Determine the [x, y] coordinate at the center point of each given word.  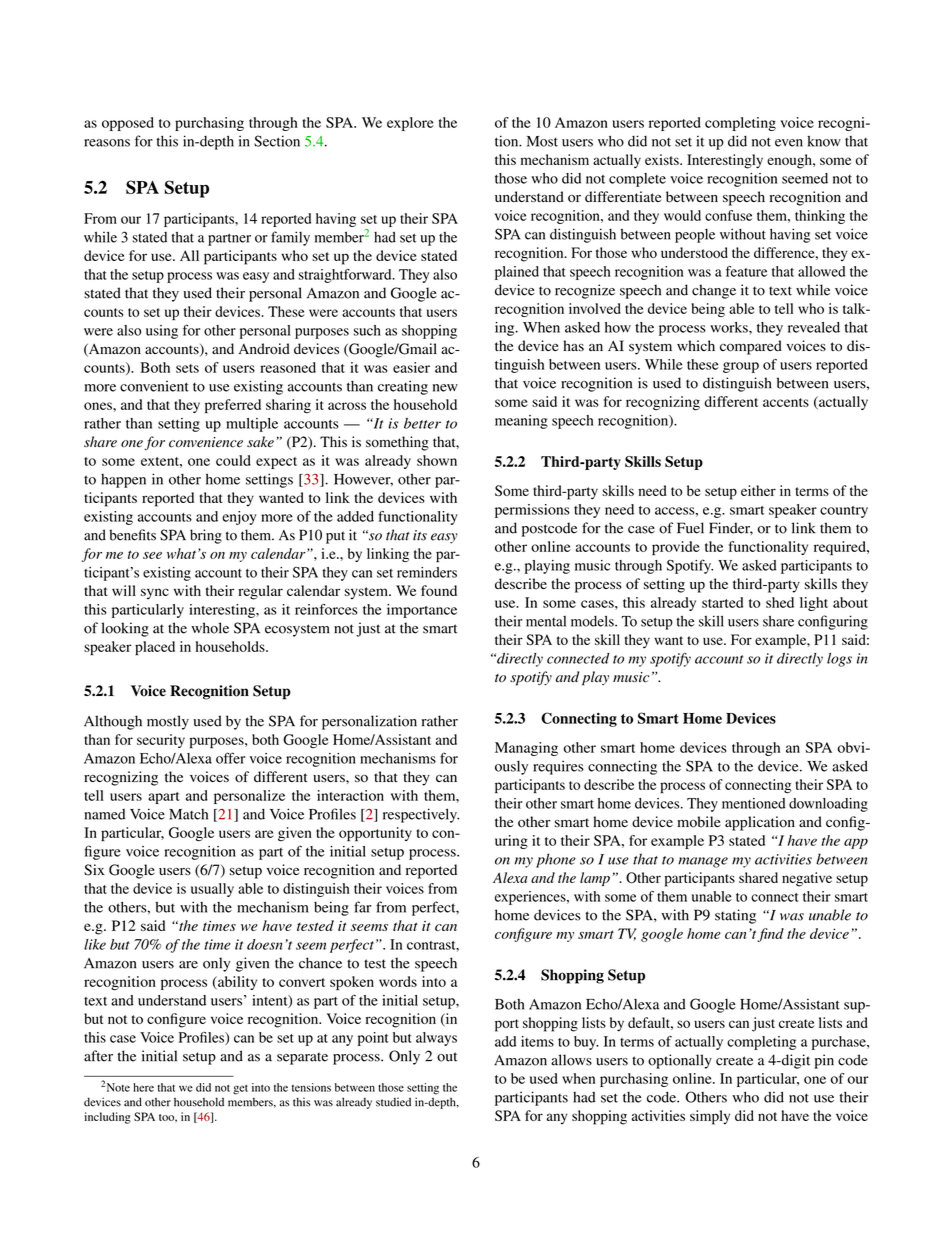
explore [410, 124]
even [789, 143]
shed [780, 602]
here [143, 1087]
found [439, 590]
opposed [128, 124]
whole [210, 628]
